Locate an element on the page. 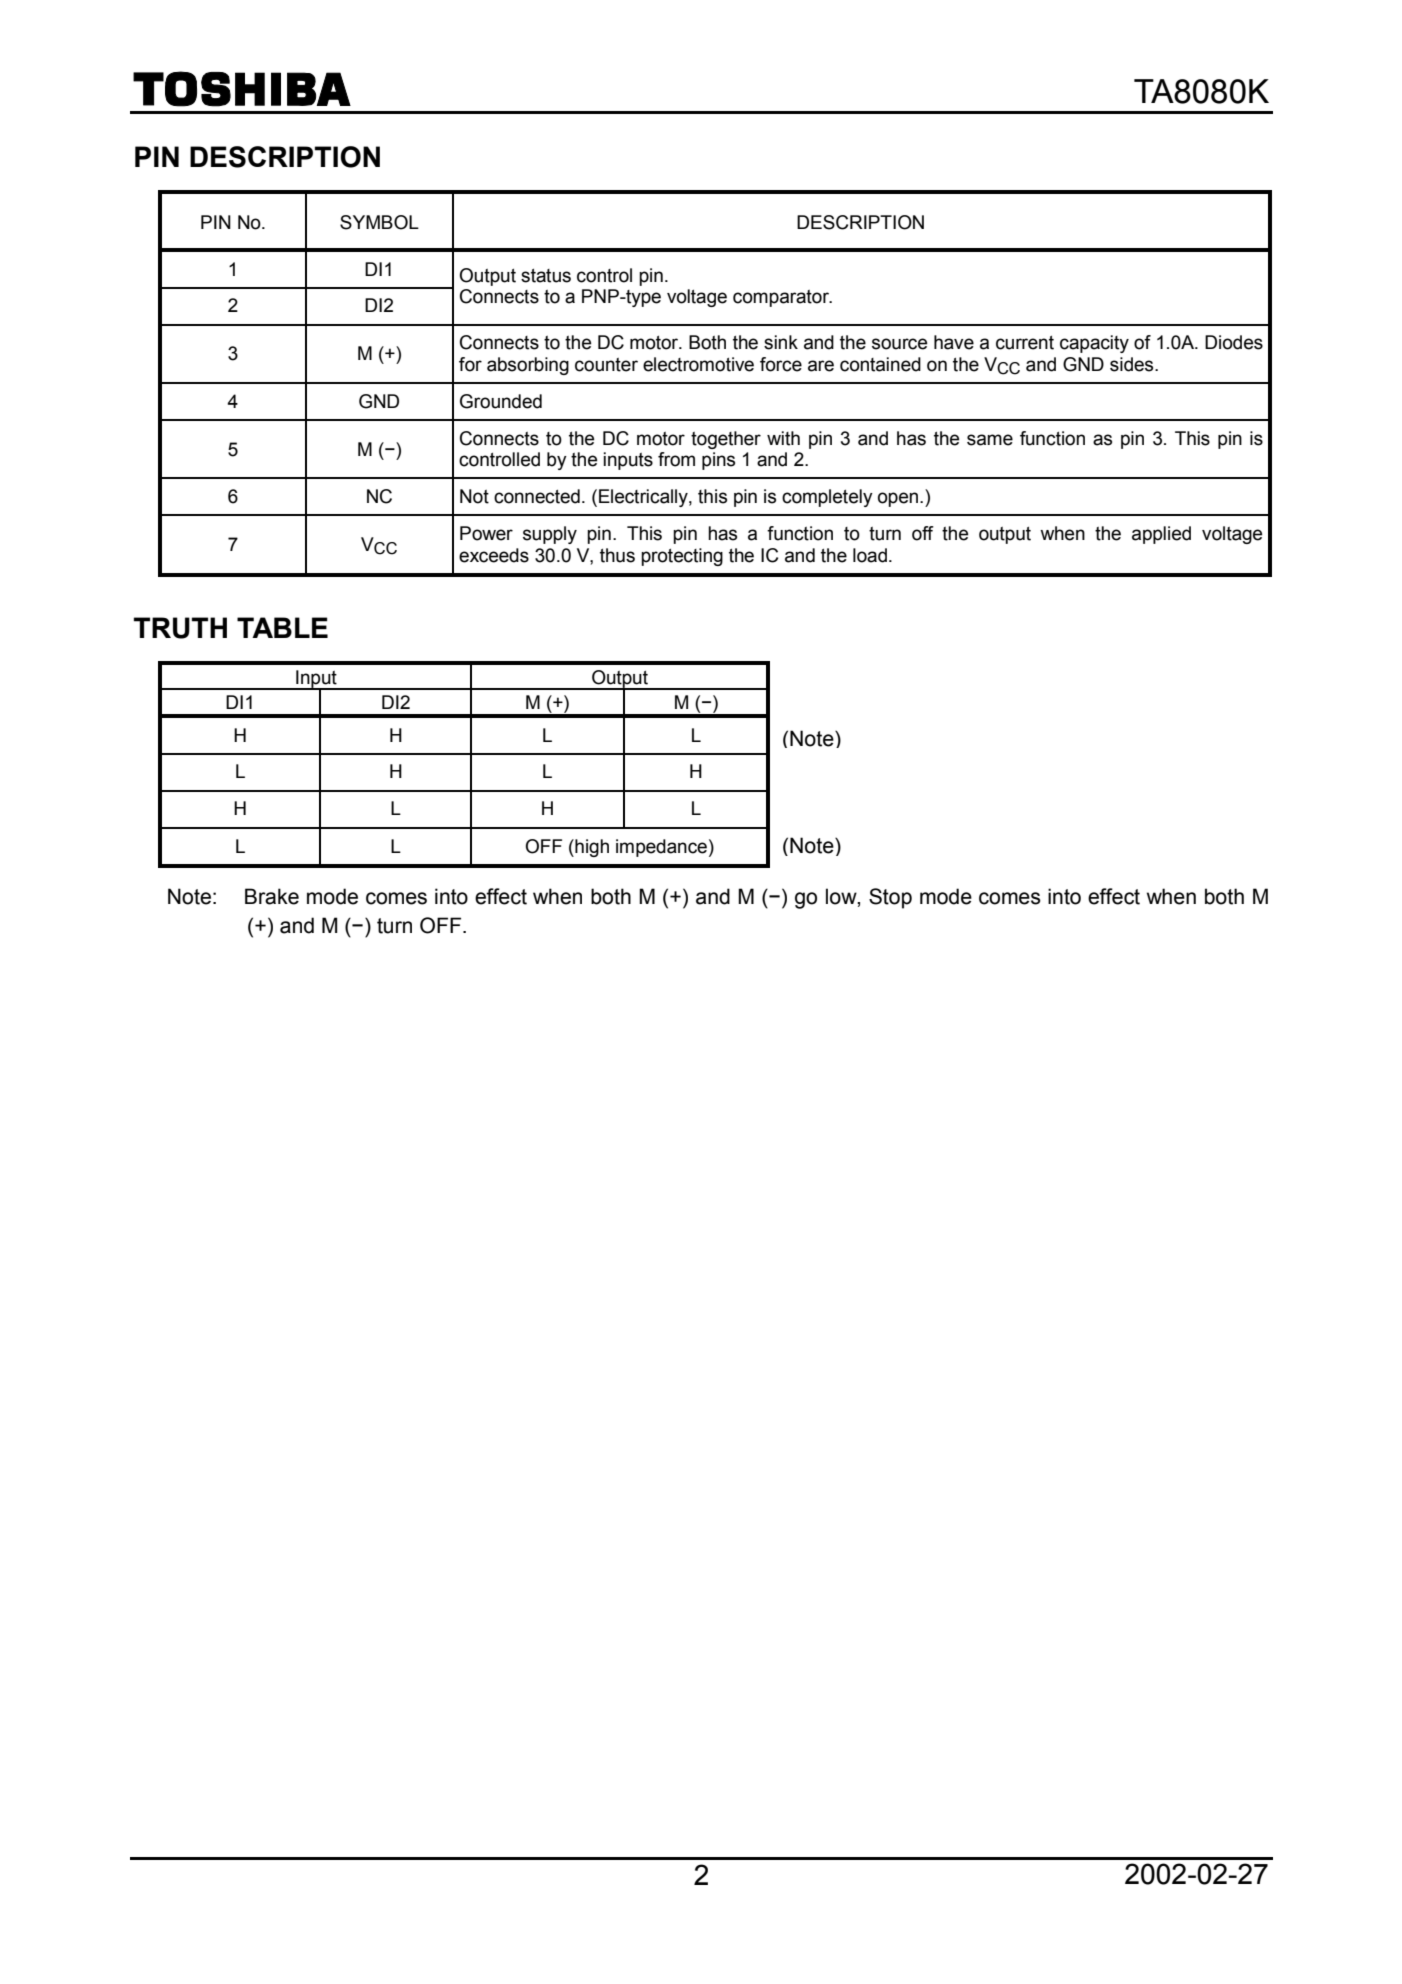 The height and width of the page is (1984, 1402). Grounded is located at coordinates (501, 401).
